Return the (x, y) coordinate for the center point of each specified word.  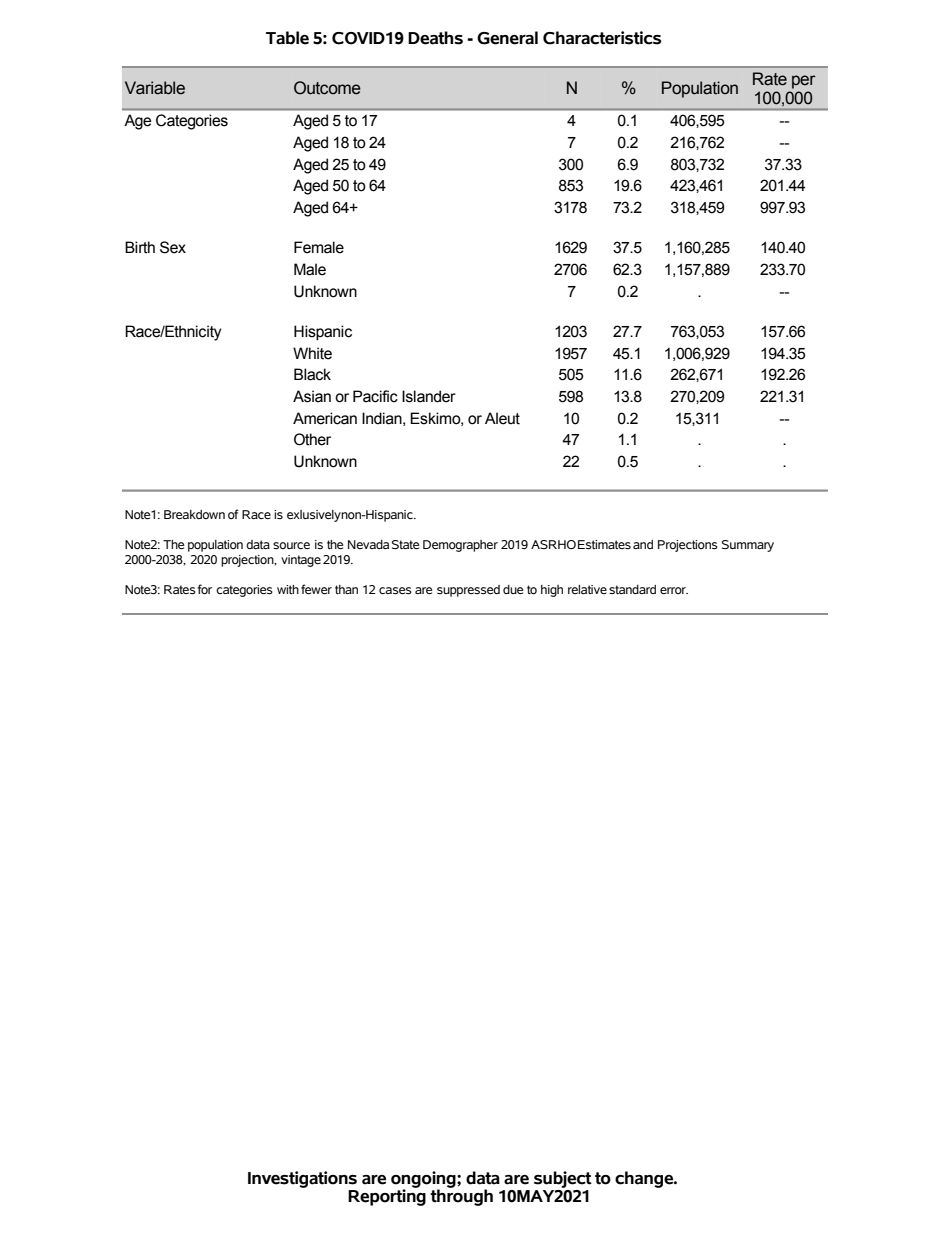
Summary (748, 546)
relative (587, 589)
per (804, 82)
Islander (429, 396)
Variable (155, 88)
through (461, 1196)
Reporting (387, 1196)
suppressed (468, 591)
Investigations (302, 1179)
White (312, 353)
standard (632, 590)
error (674, 590)
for (204, 589)
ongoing (424, 1180)
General (507, 38)
